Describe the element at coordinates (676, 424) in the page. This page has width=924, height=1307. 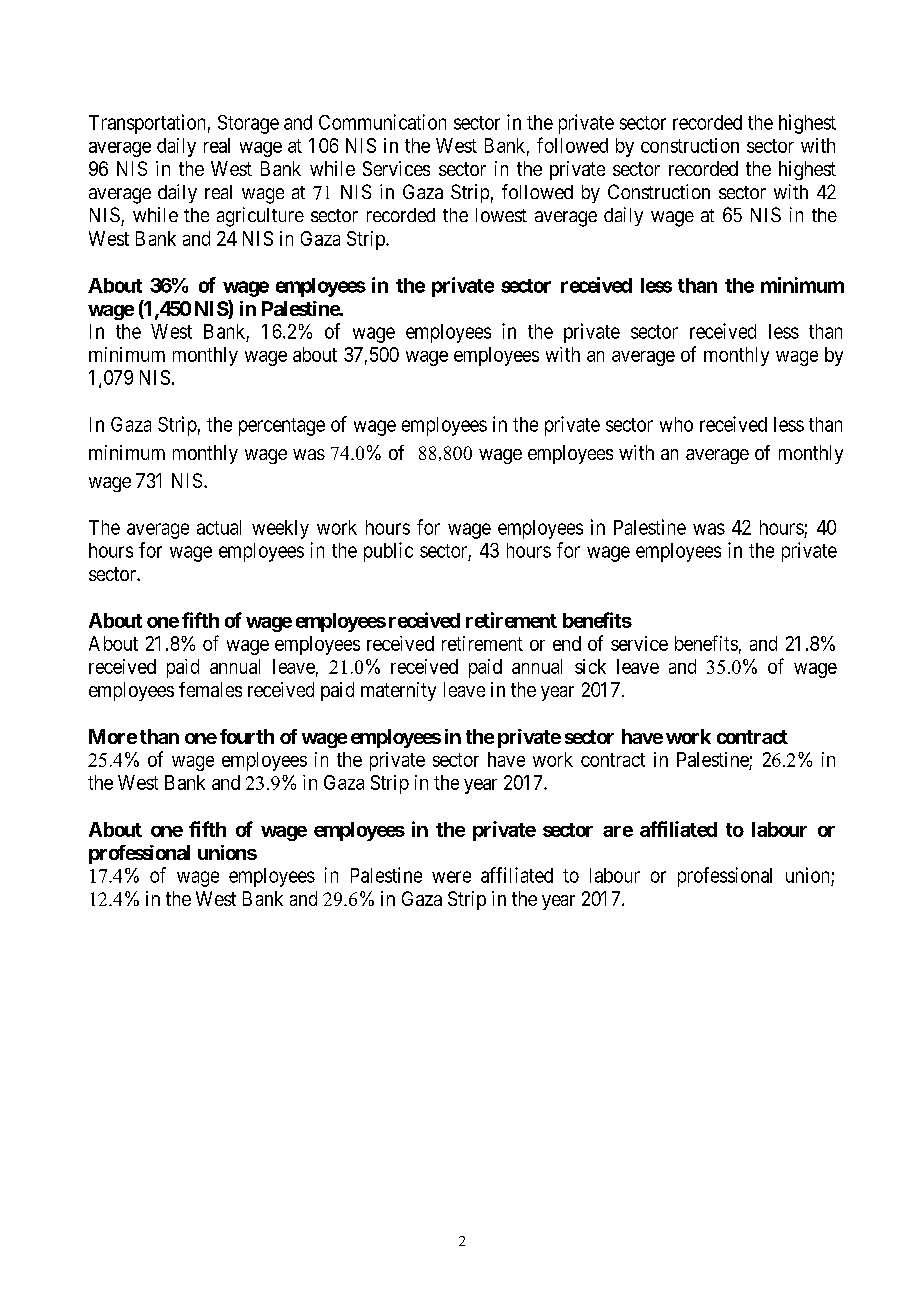
I see `who` at that location.
